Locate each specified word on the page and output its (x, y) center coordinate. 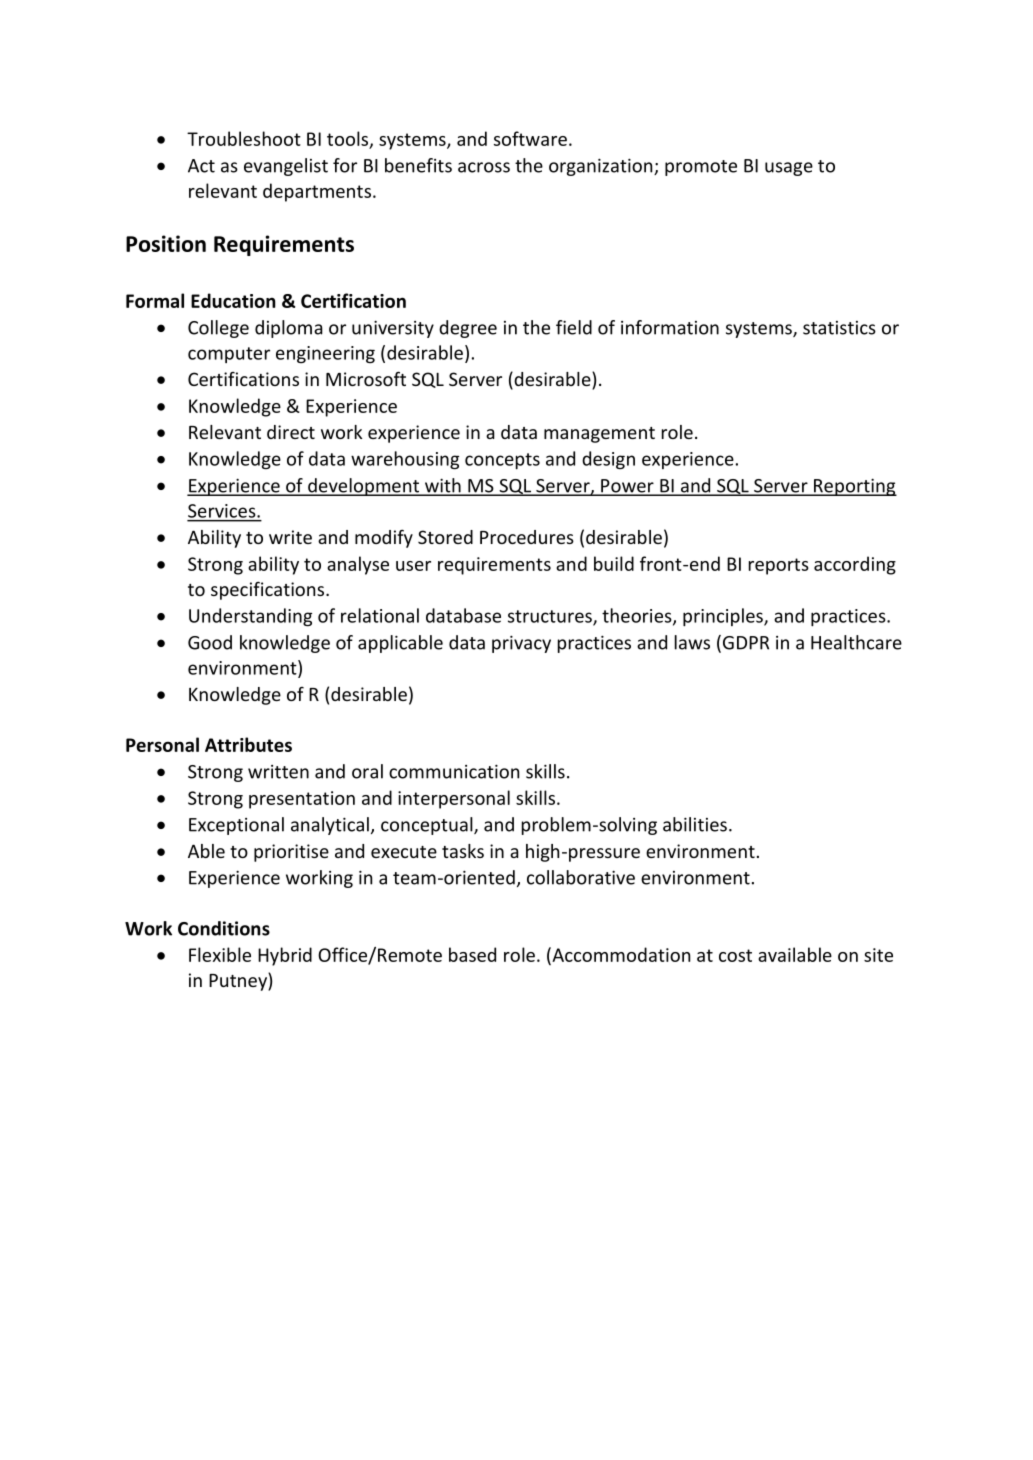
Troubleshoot (244, 138)
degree (468, 329)
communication (454, 771)
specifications (269, 590)
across (484, 167)
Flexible (220, 954)
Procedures (527, 537)
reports (779, 566)
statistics (839, 328)
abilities (695, 824)
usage (789, 169)
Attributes (248, 744)
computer (229, 355)
